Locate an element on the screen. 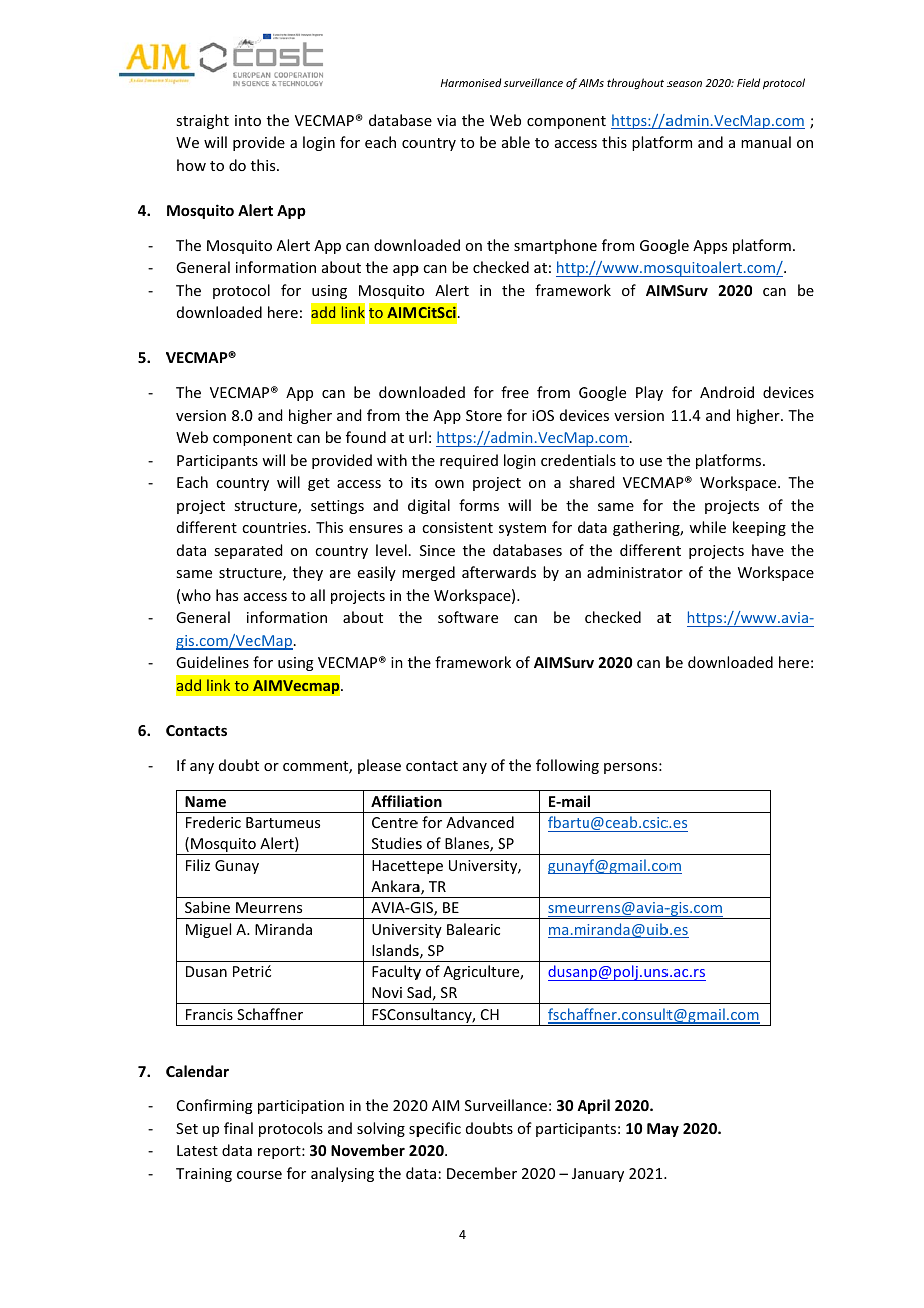 The width and height of the screenshot is (924, 1308). Centre is located at coordinates (395, 822).
